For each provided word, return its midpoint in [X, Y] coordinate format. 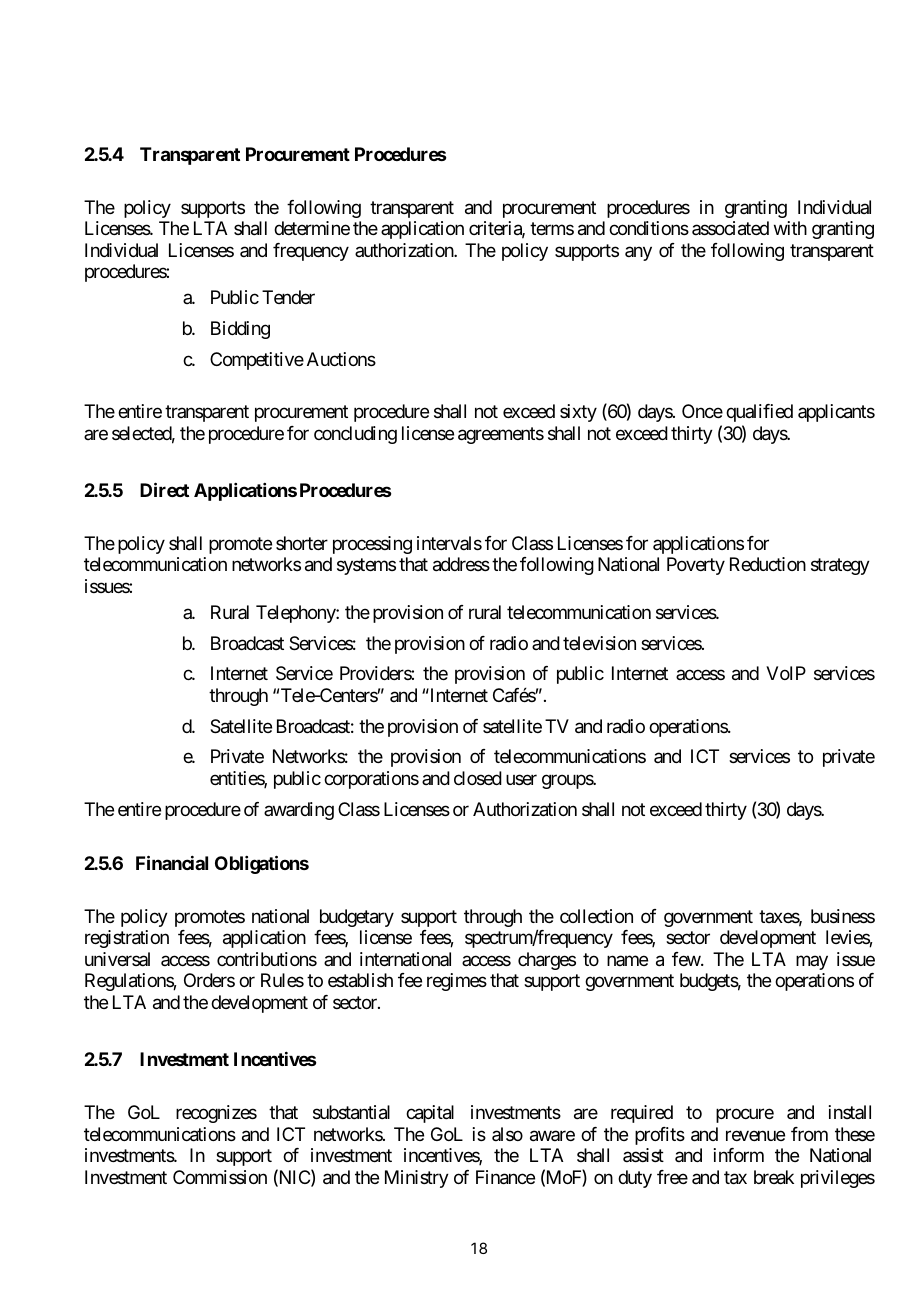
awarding [299, 811]
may [812, 962]
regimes [457, 982]
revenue [755, 1135]
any [638, 253]
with [790, 228]
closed [478, 778]
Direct [164, 489]
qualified [759, 413]
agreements [501, 435]
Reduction [768, 564]
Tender [288, 297]
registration [127, 939]
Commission [220, 1177]
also [507, 1134]
